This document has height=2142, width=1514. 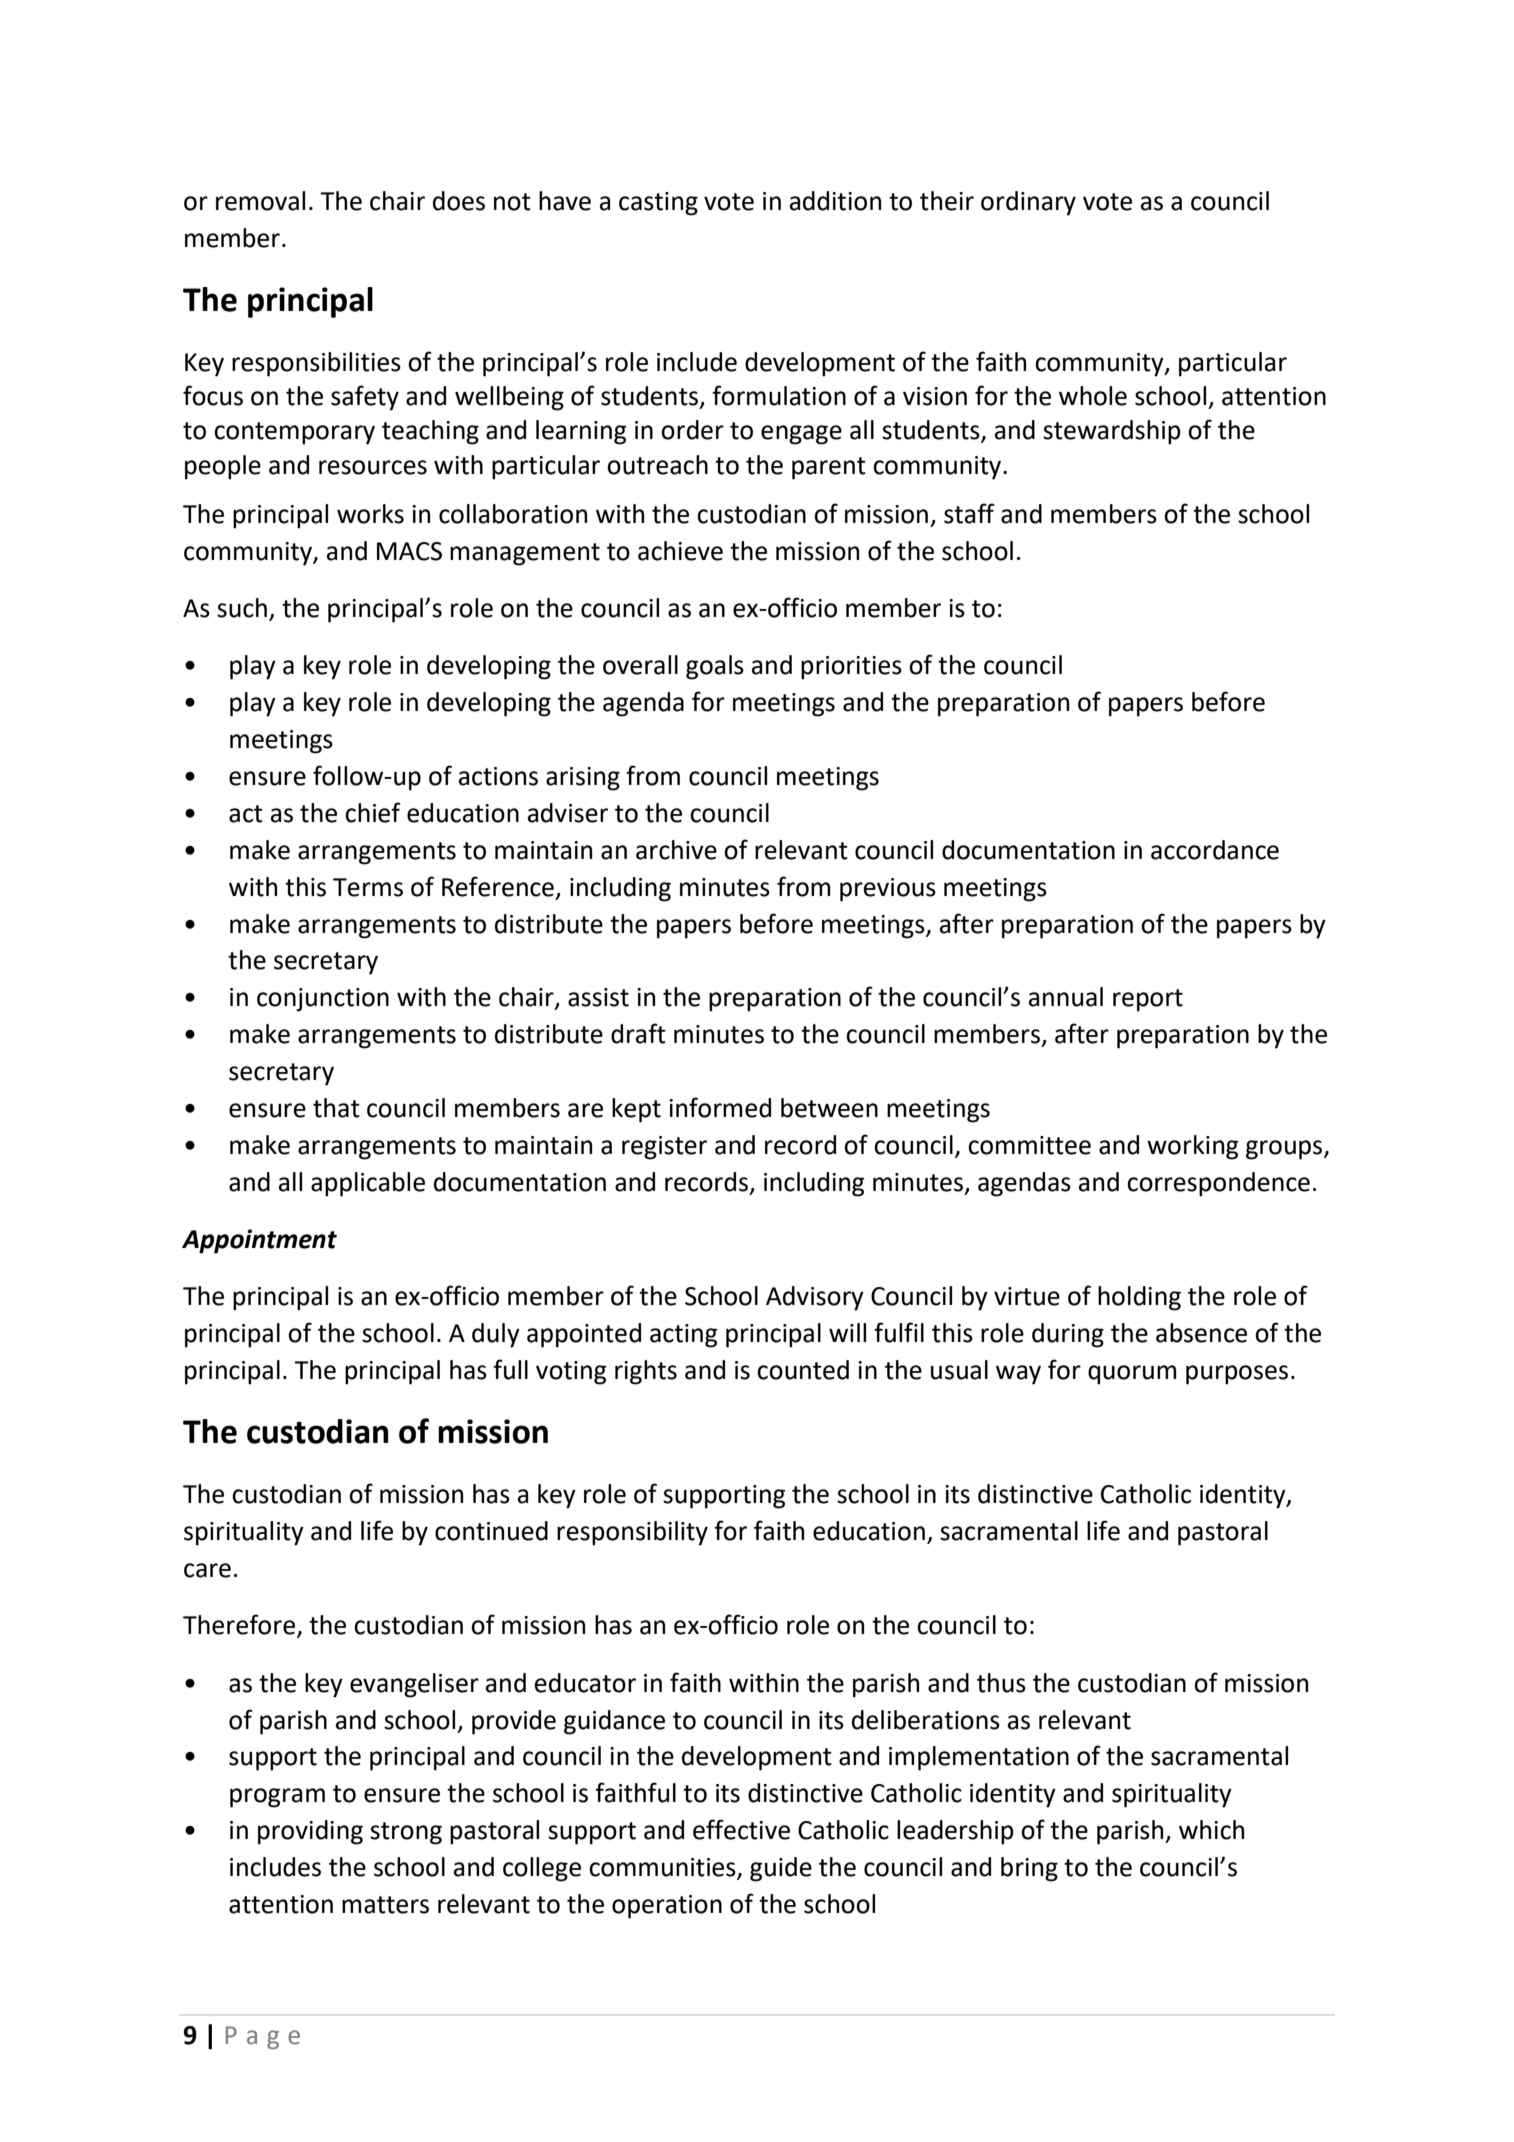 What do you see at coordinates (373, 812) in the document?
I see `chief` at bounding box center [373, 812].
